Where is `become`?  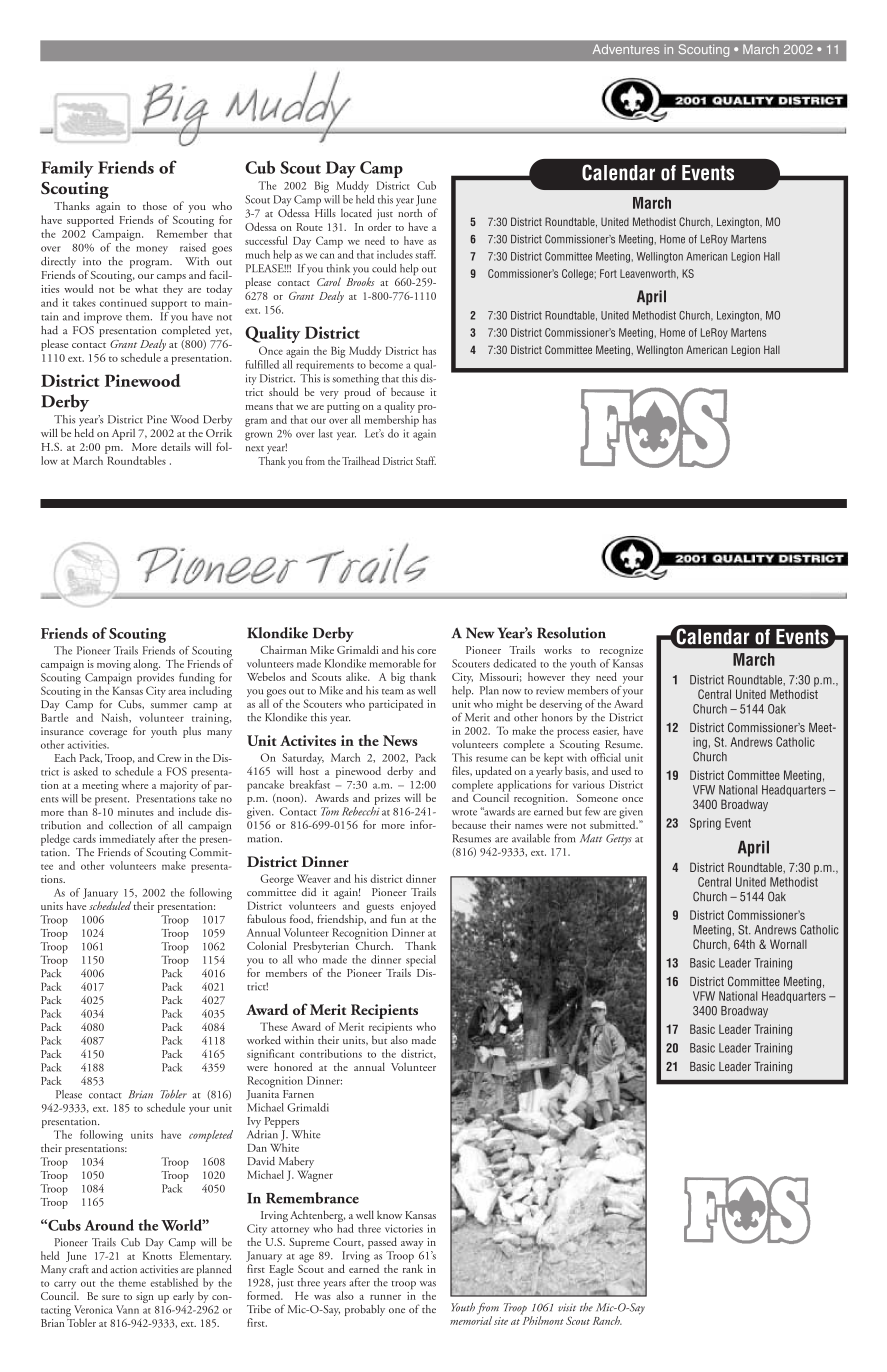 become is located at coordinates (386, 363).
